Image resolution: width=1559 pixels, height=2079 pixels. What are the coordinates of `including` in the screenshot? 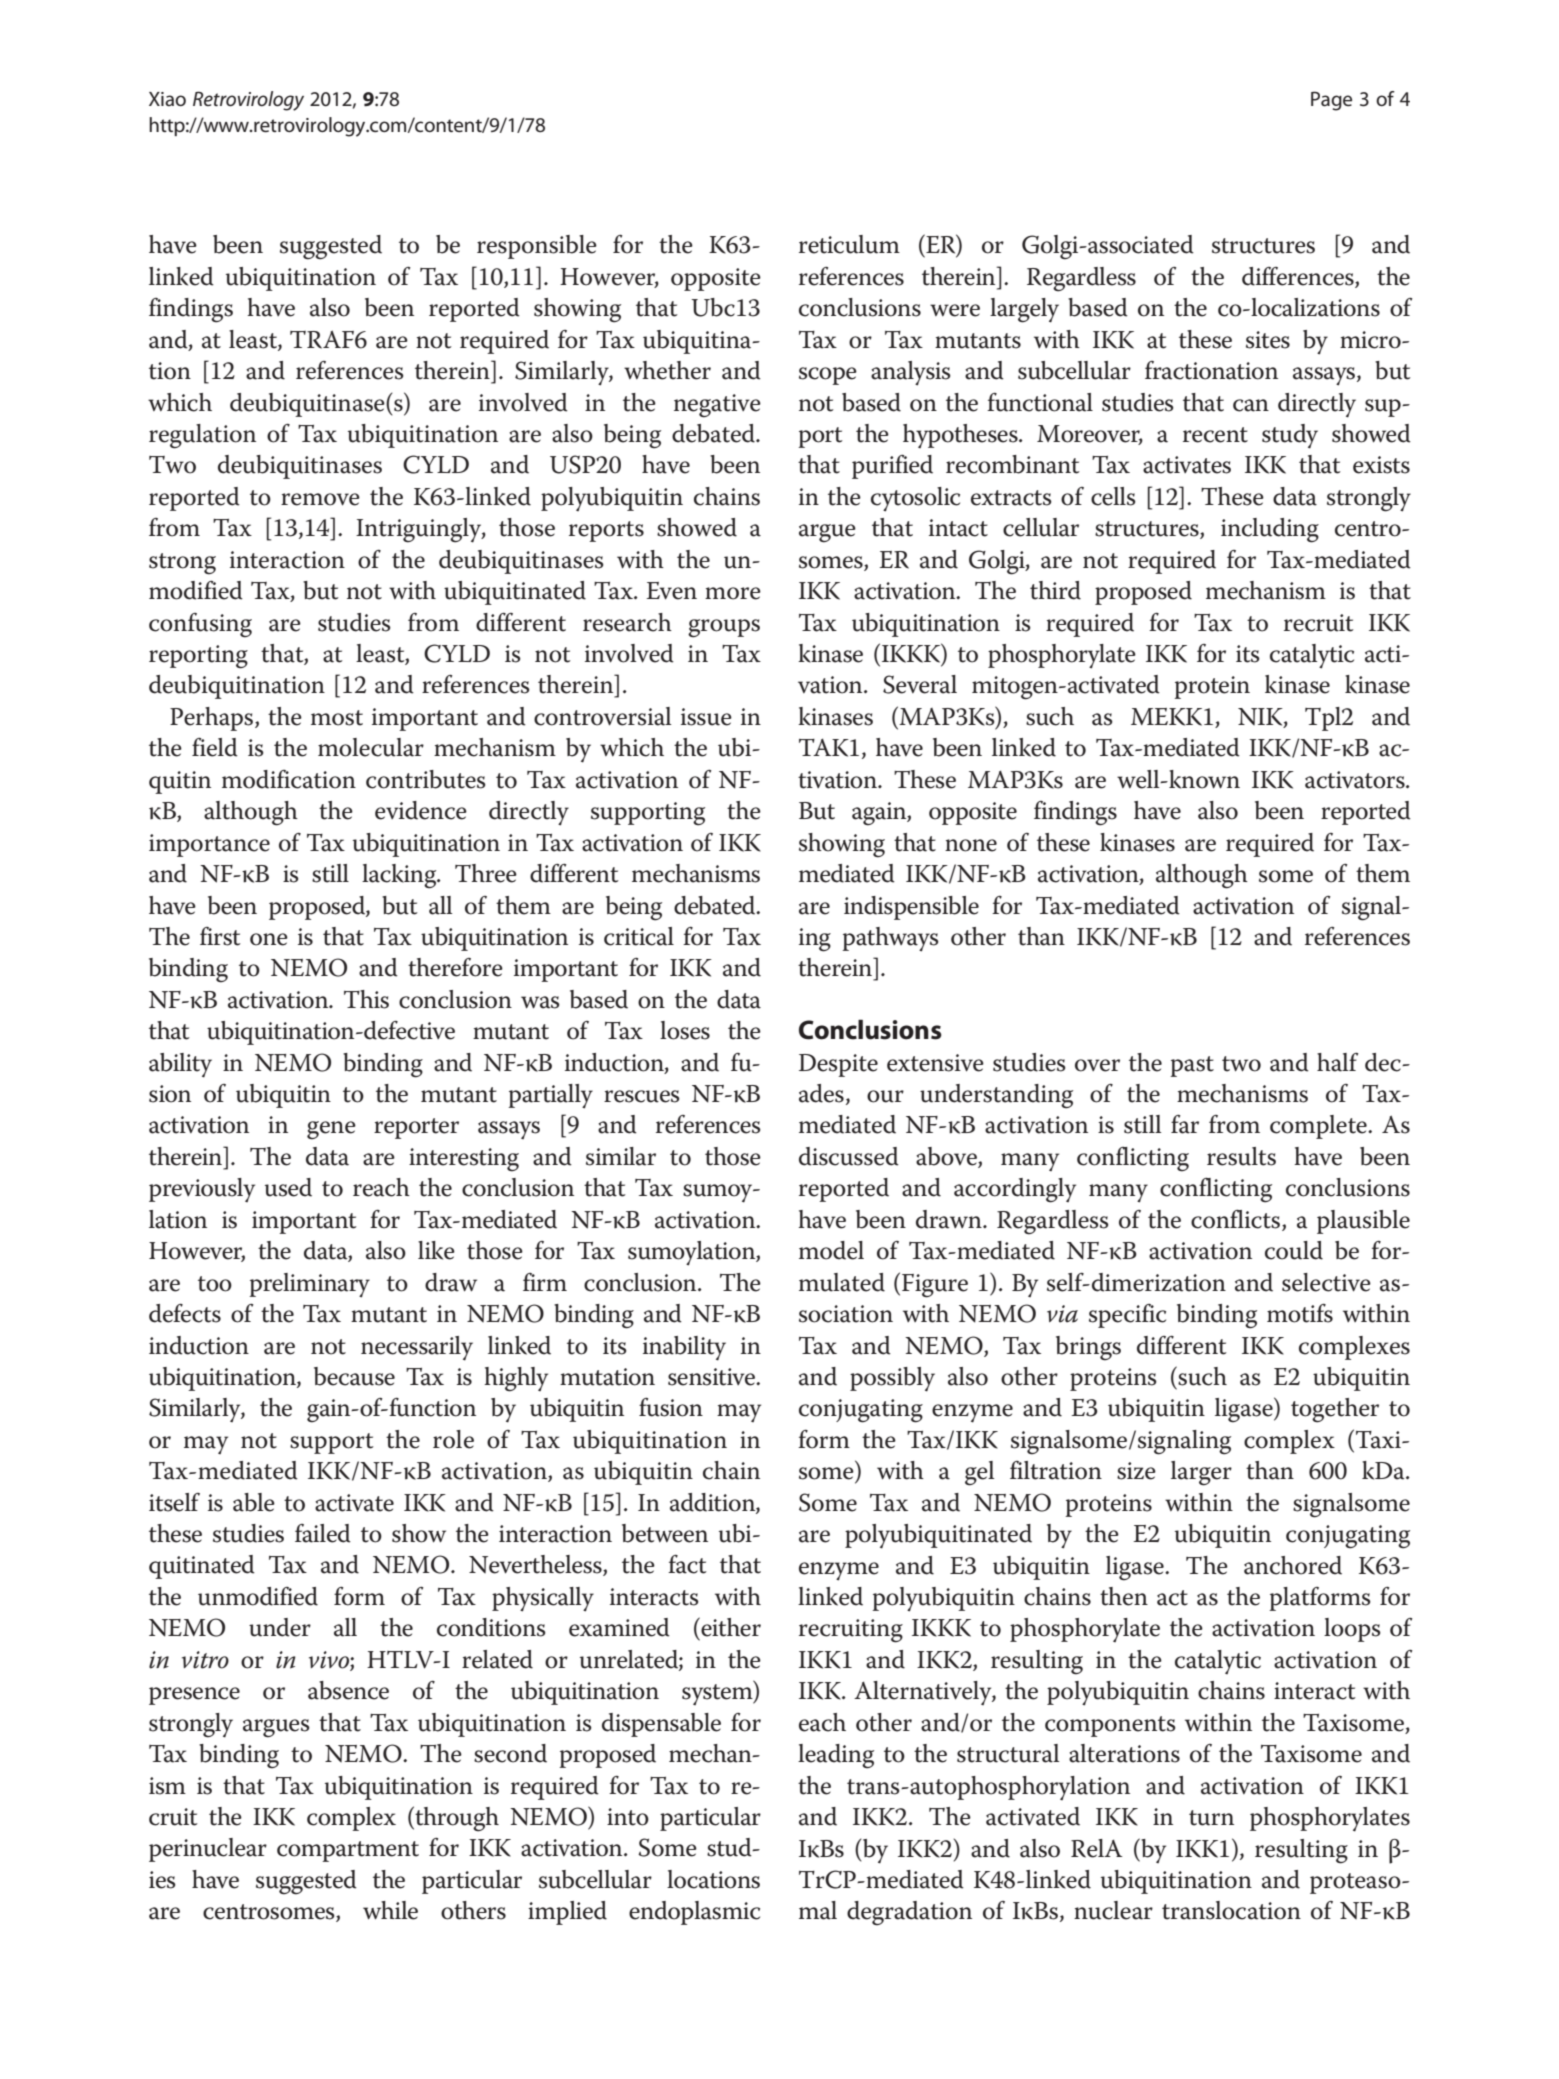 It's located at (1270, 530).
